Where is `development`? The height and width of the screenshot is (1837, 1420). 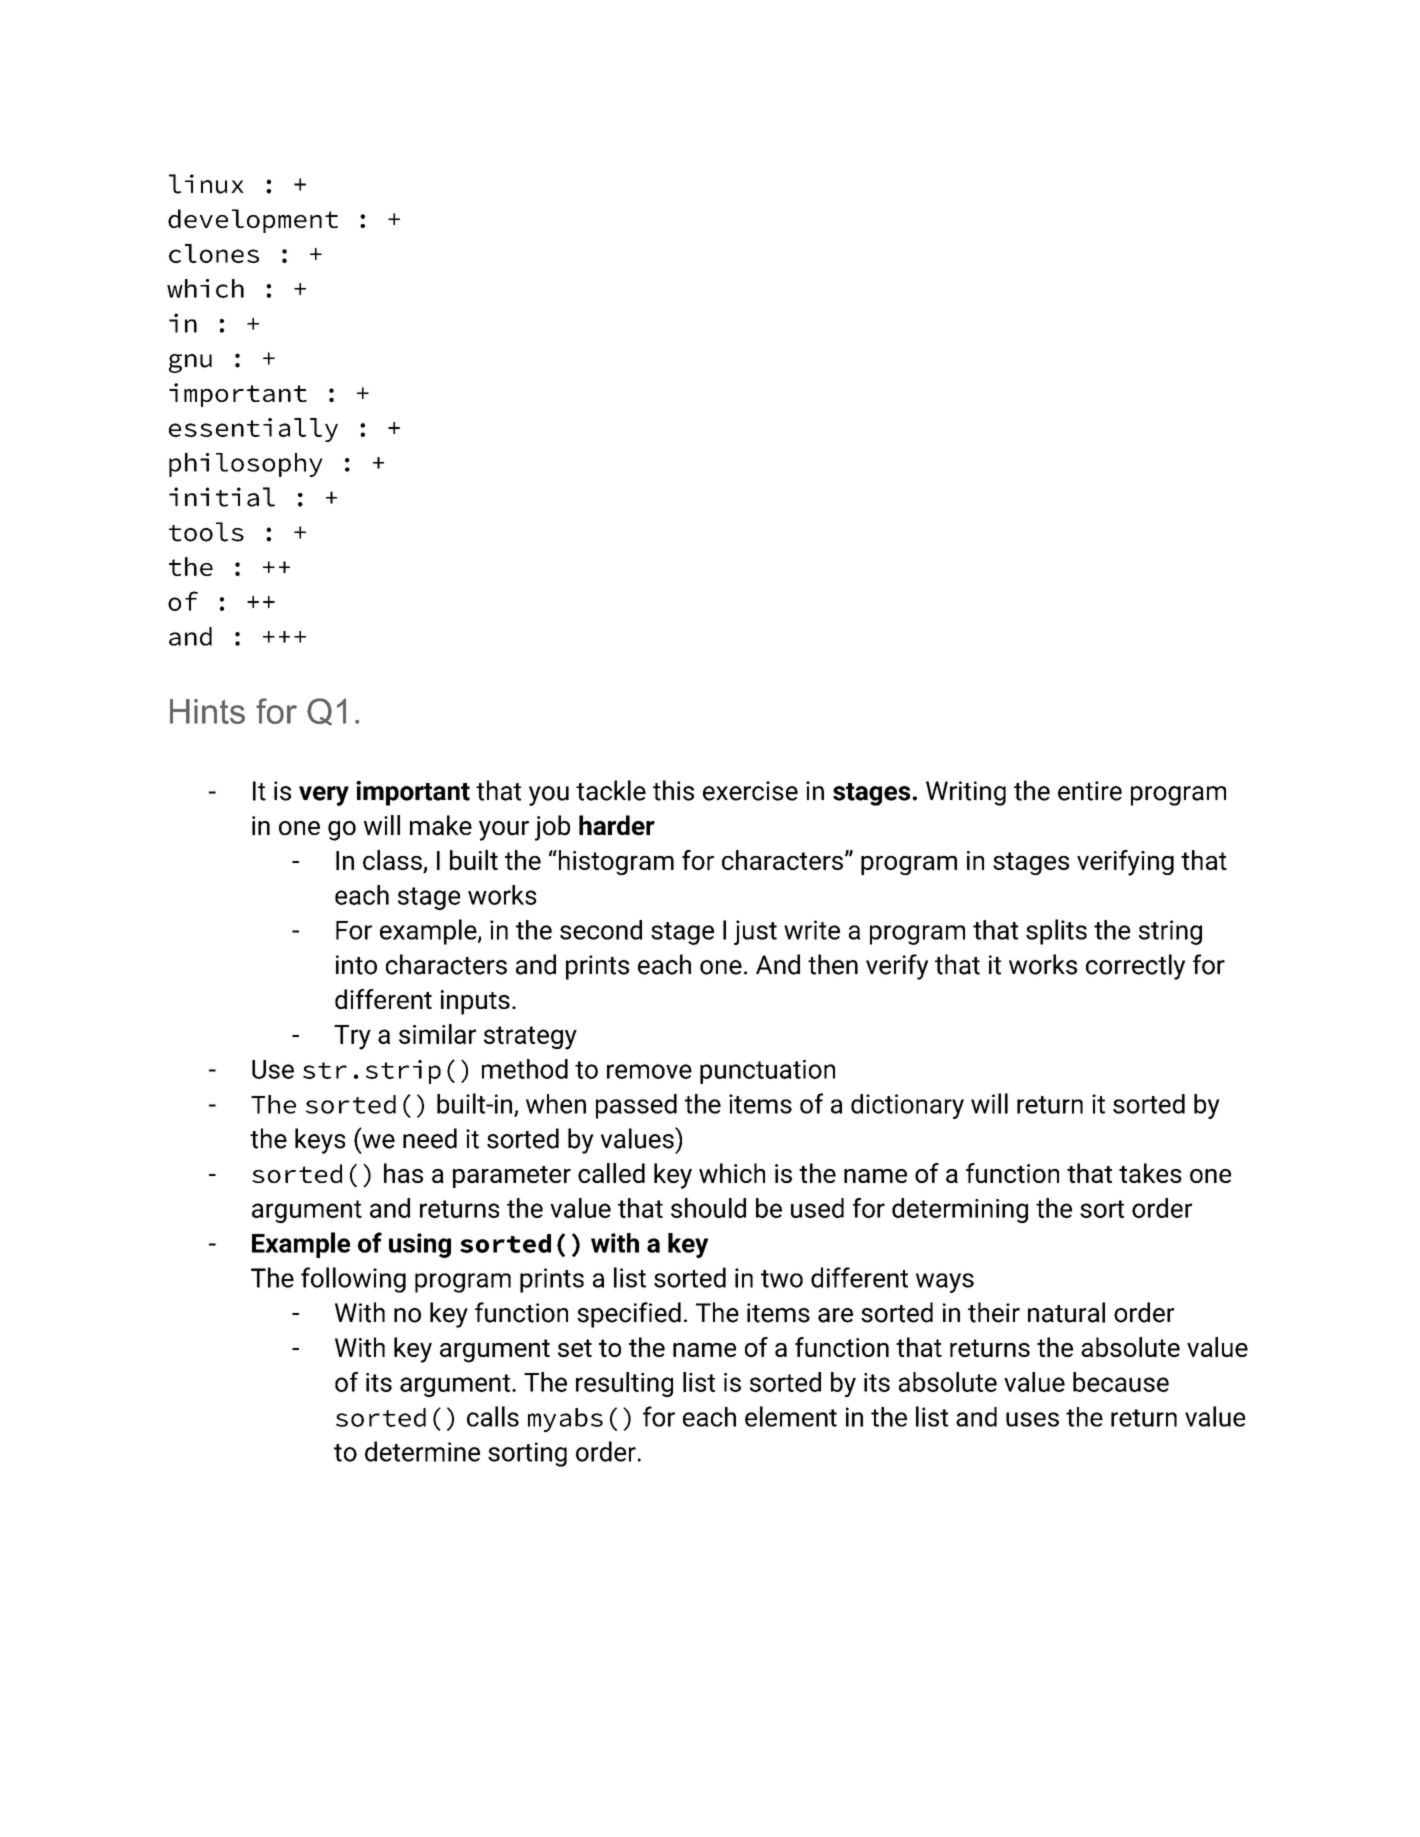
development is located at coordinates (253, 221).
